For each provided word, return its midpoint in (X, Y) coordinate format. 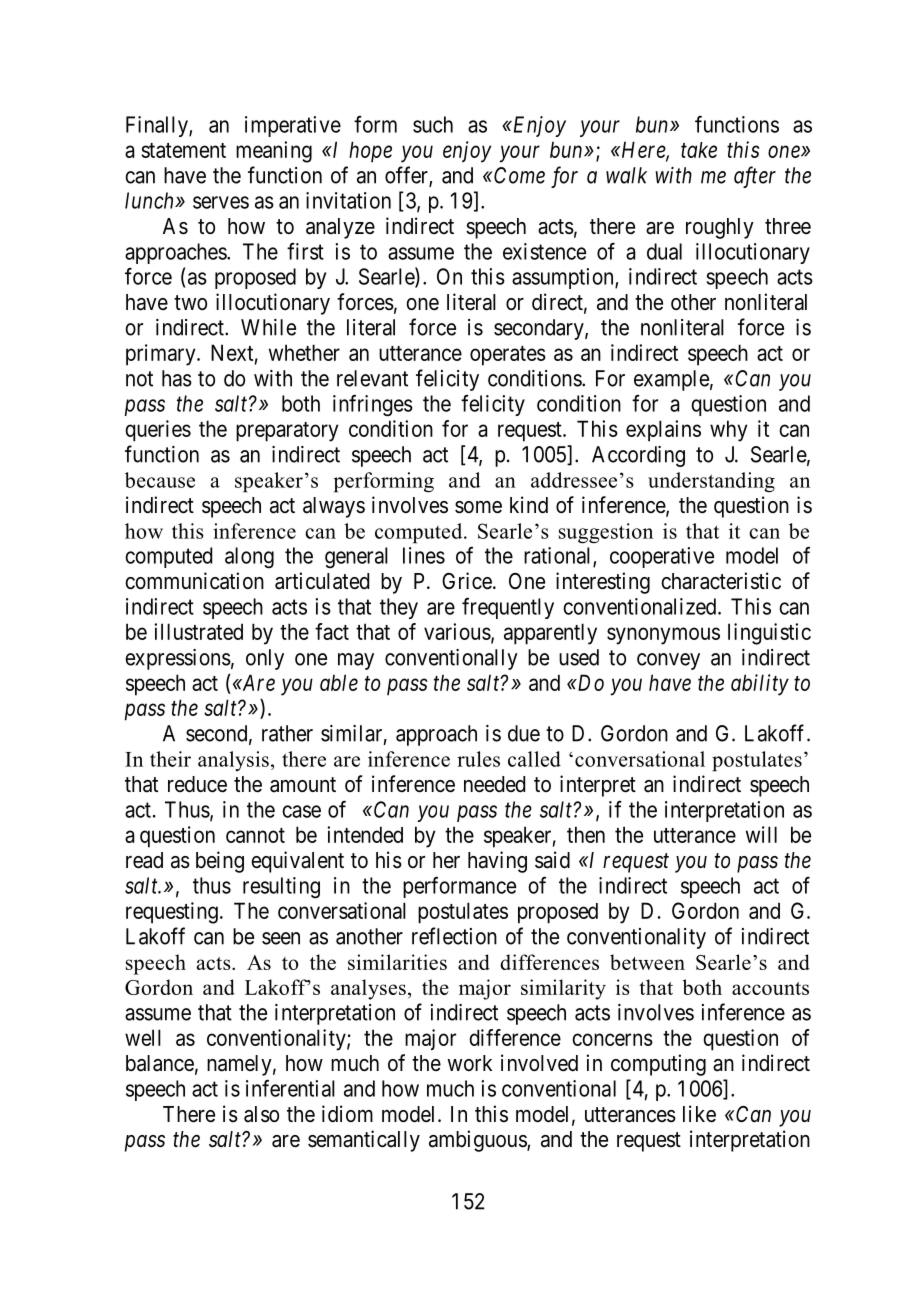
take (699, 150)
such (433, 124)
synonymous (663, 636)
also (261, 1114)
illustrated (198, 631)
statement (183, 150)
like (699, 1114)
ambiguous (478, 1141)
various (457, 631)
